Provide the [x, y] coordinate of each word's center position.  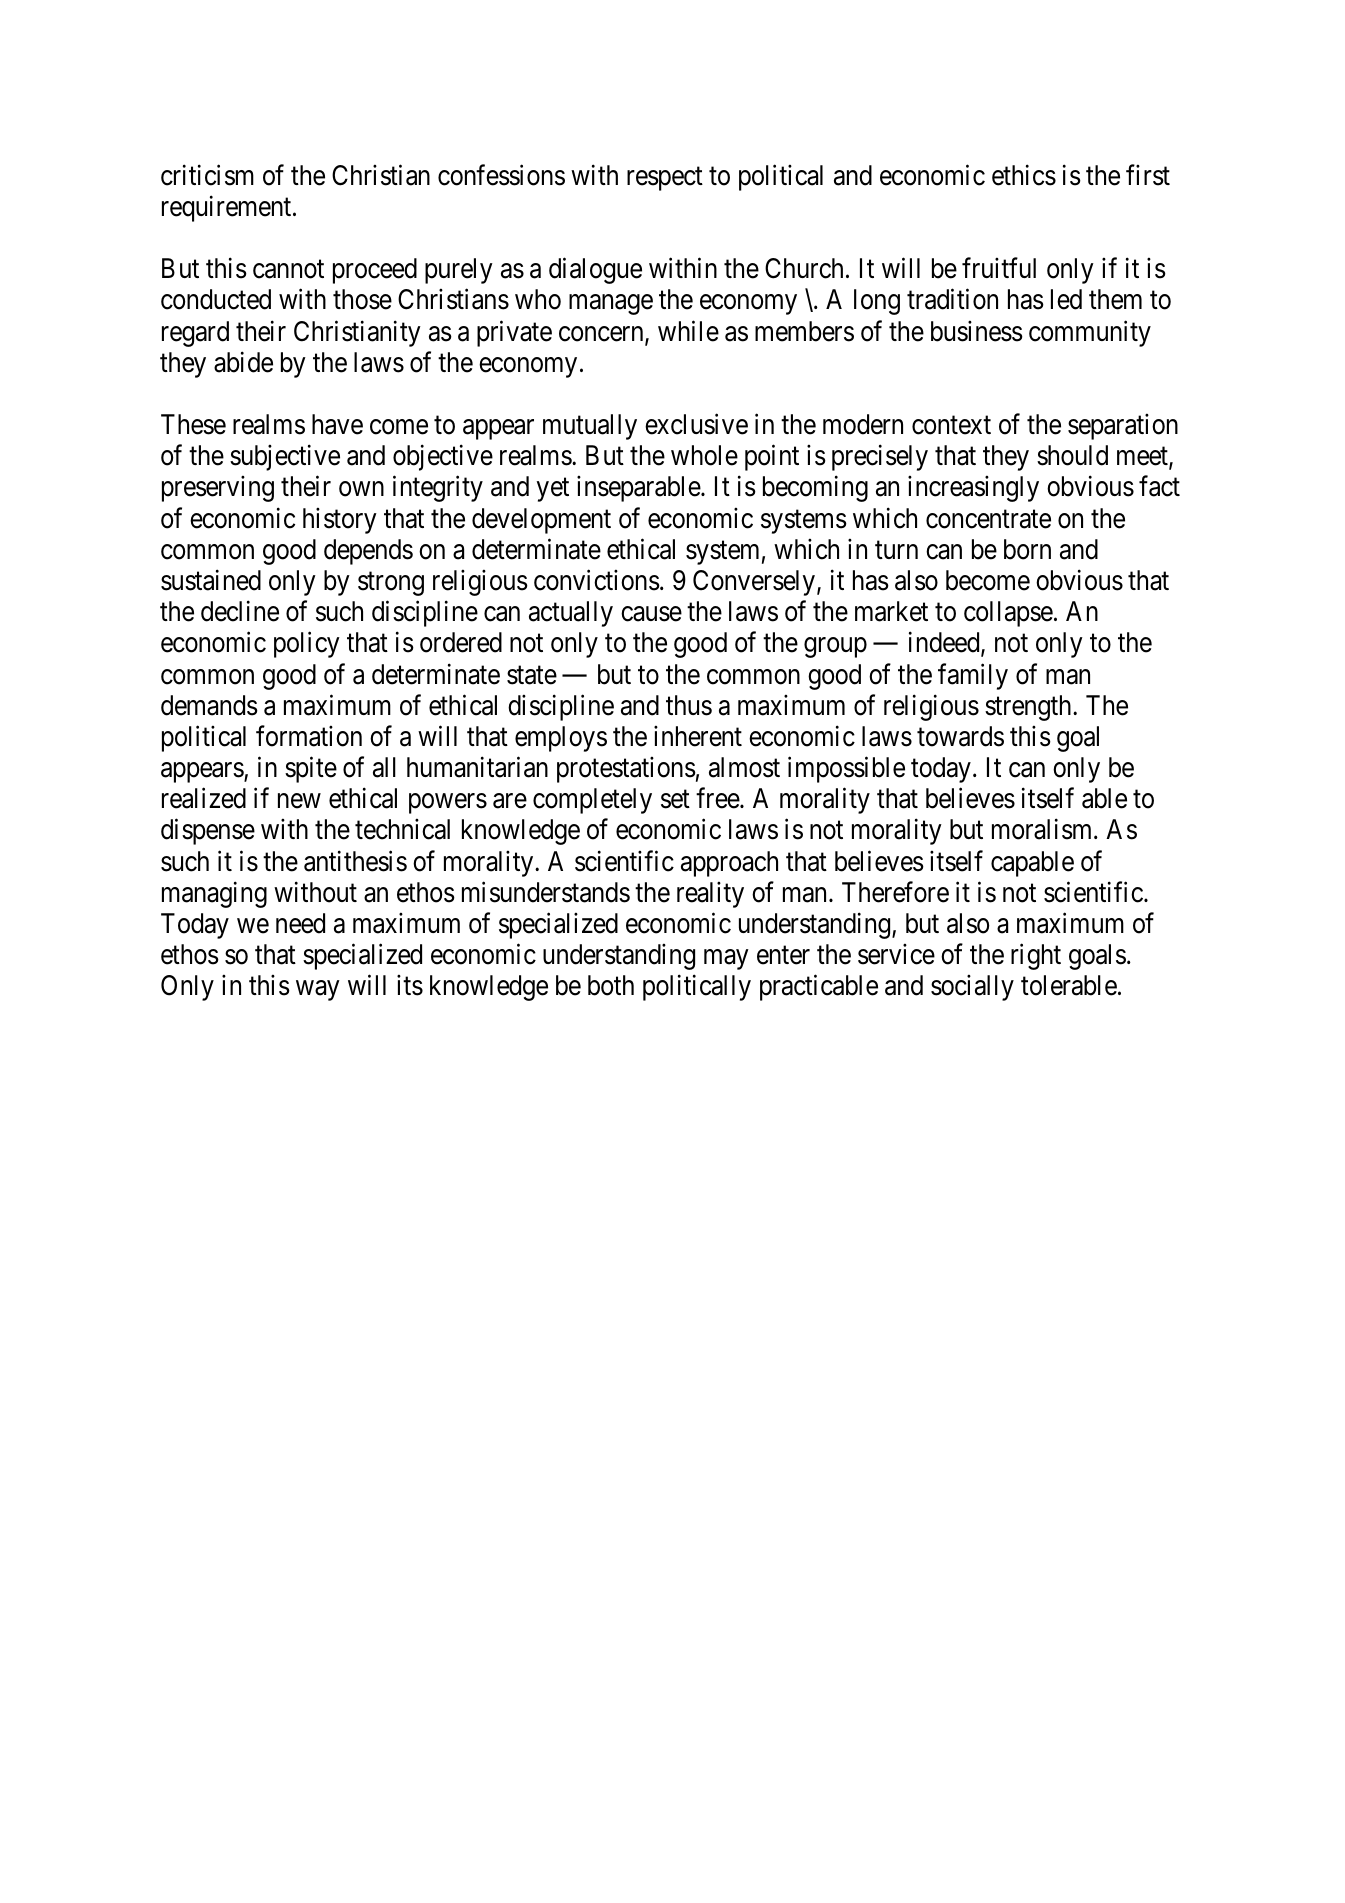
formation [309, 736]
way [317, 991]
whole [704, 455]
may [726, 960]
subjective [285, 458]
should [1072, 455]
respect [665, 179]
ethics [1024, 175]
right [1036, 957]
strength [1029, 708]
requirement [228, 208]
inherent [698, 736]
